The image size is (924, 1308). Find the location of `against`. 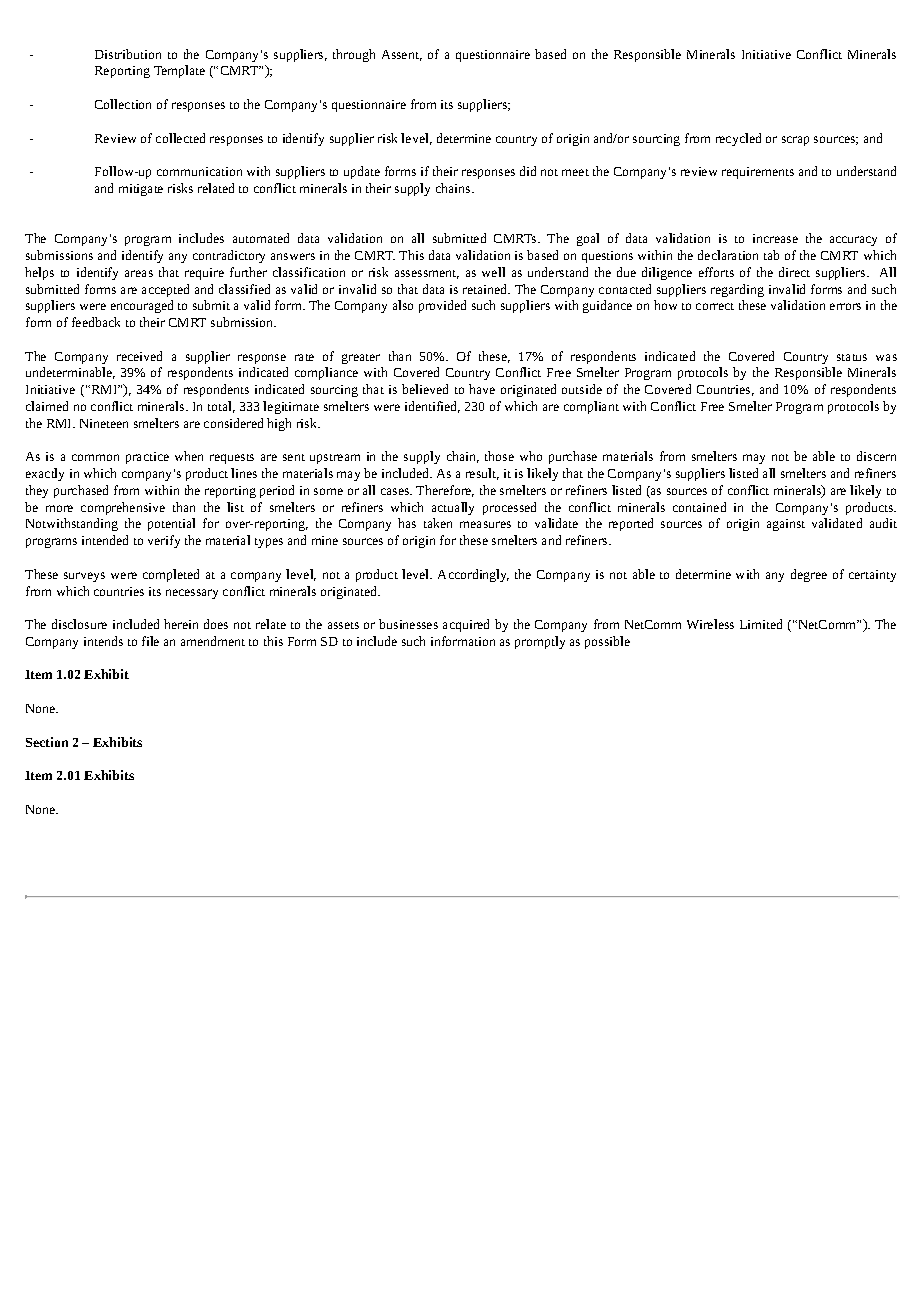

against is located at coordinates (786, 525).
